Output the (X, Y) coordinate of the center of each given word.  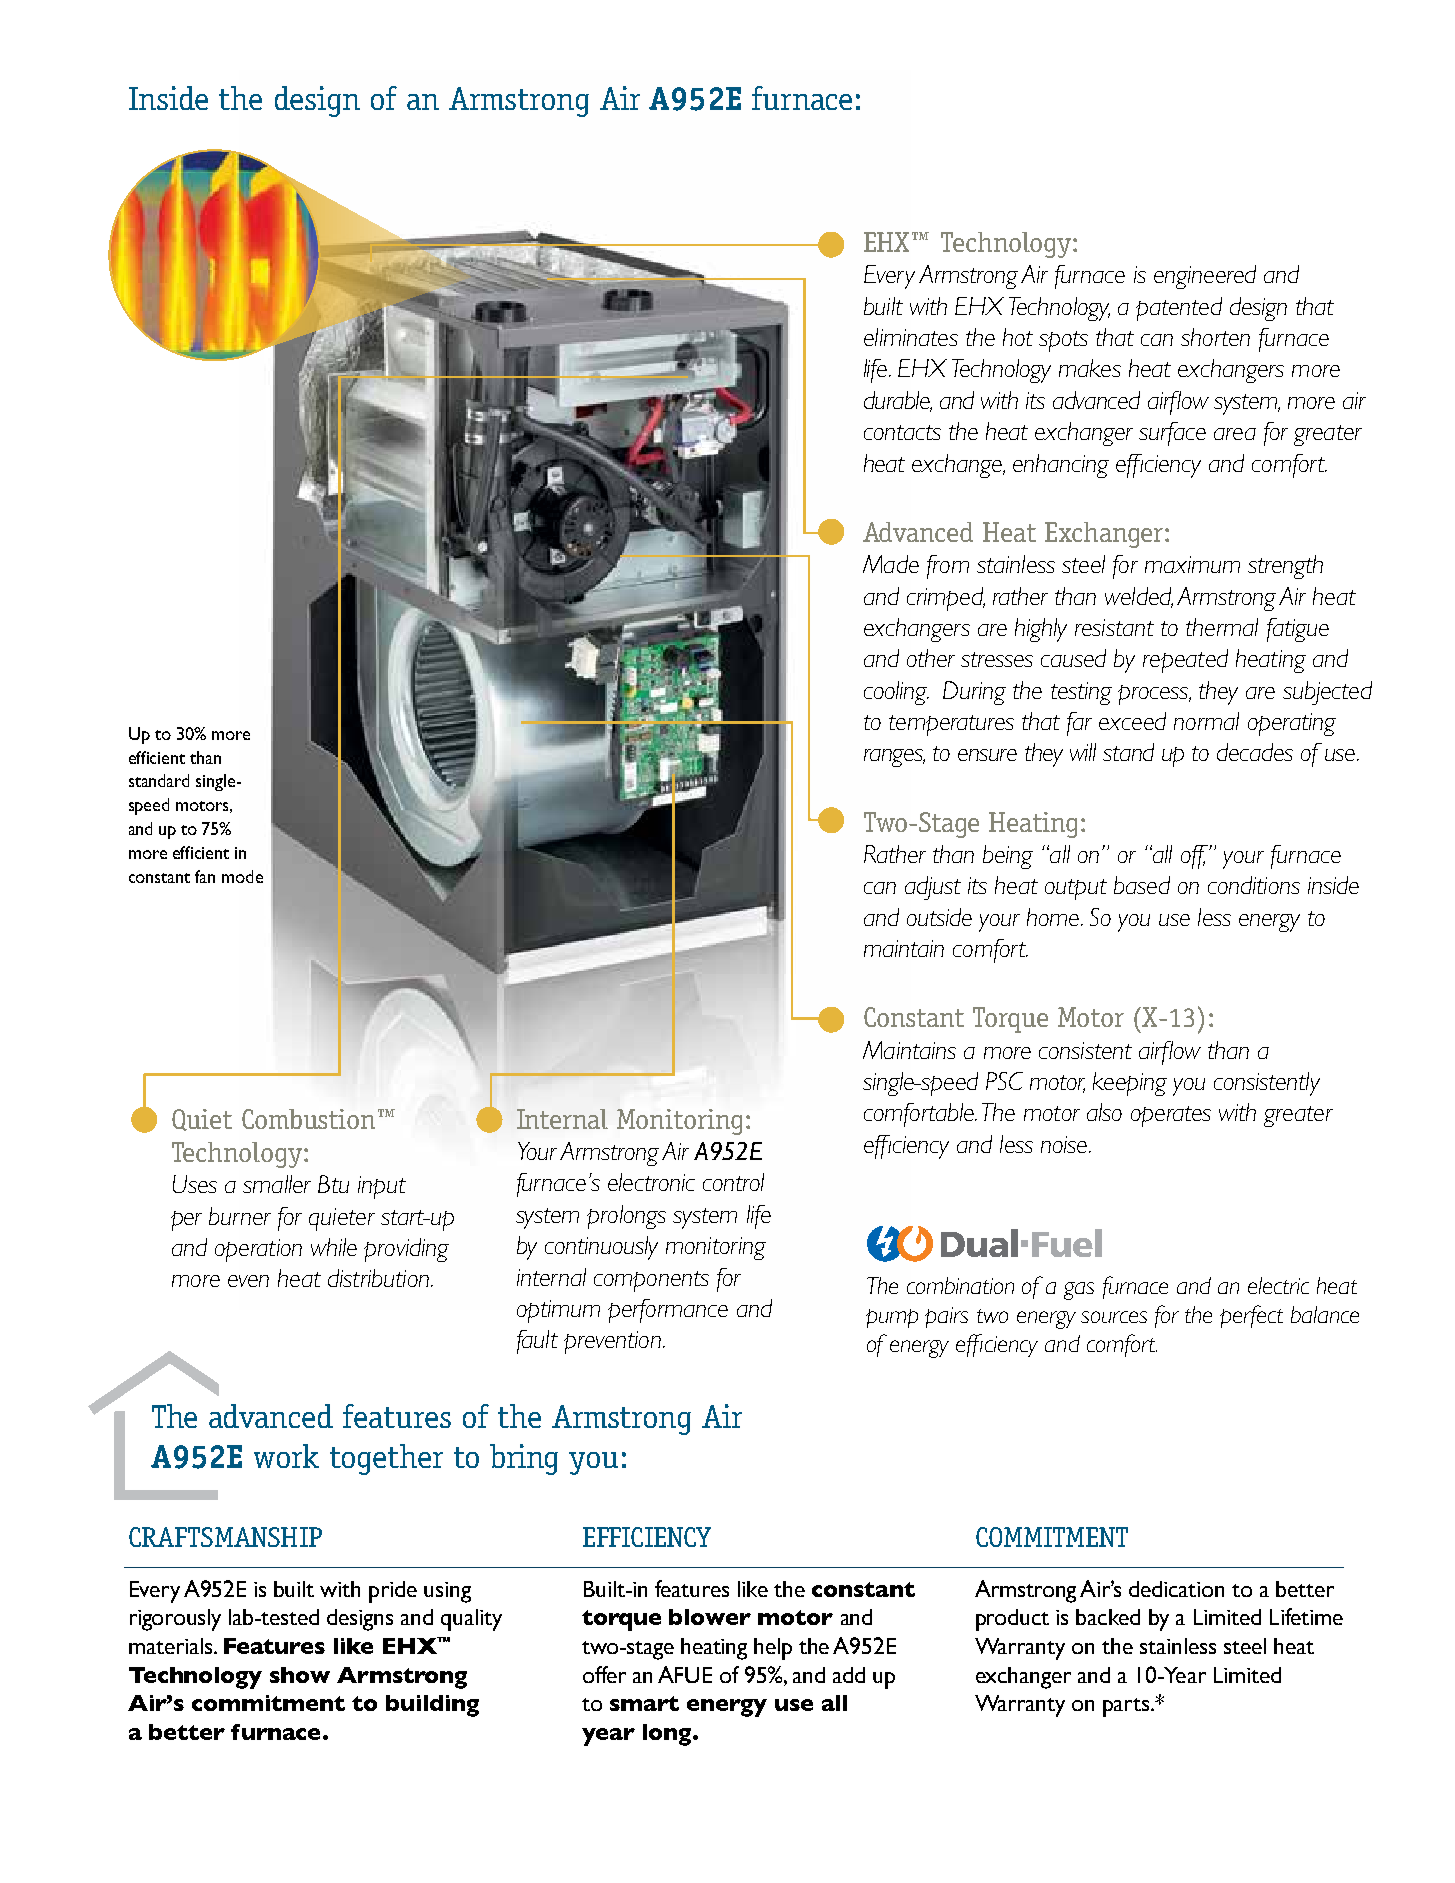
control (733, 1182)
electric (1278, 1285)
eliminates (911, 337)
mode (242, 876)
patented (1179, 309)
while (334, 1247)
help (773, 1649)
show (300, 1675)
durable (898, 401)
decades (1255, 752)
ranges (894, 758)
